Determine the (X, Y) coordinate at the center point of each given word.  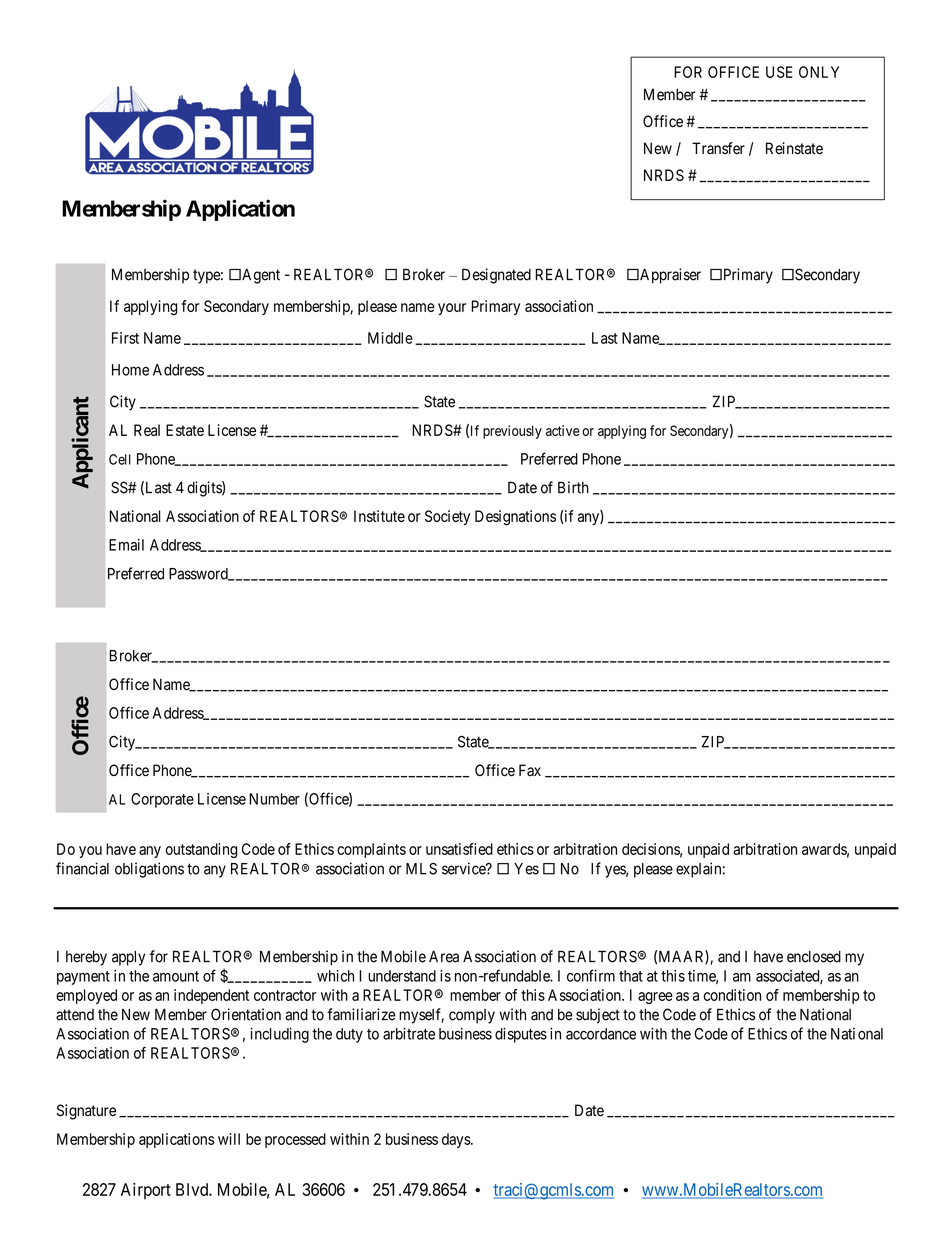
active (563, 430)
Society (447, 517)
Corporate (162, 800)
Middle (390, 338)
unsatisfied (459, 849)
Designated (496, 276)
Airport (146, 1191)
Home (130, 370)
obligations (149, 870)
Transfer (718, 148)
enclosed (814, 957)
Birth (573, 487)
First (125, 338)
